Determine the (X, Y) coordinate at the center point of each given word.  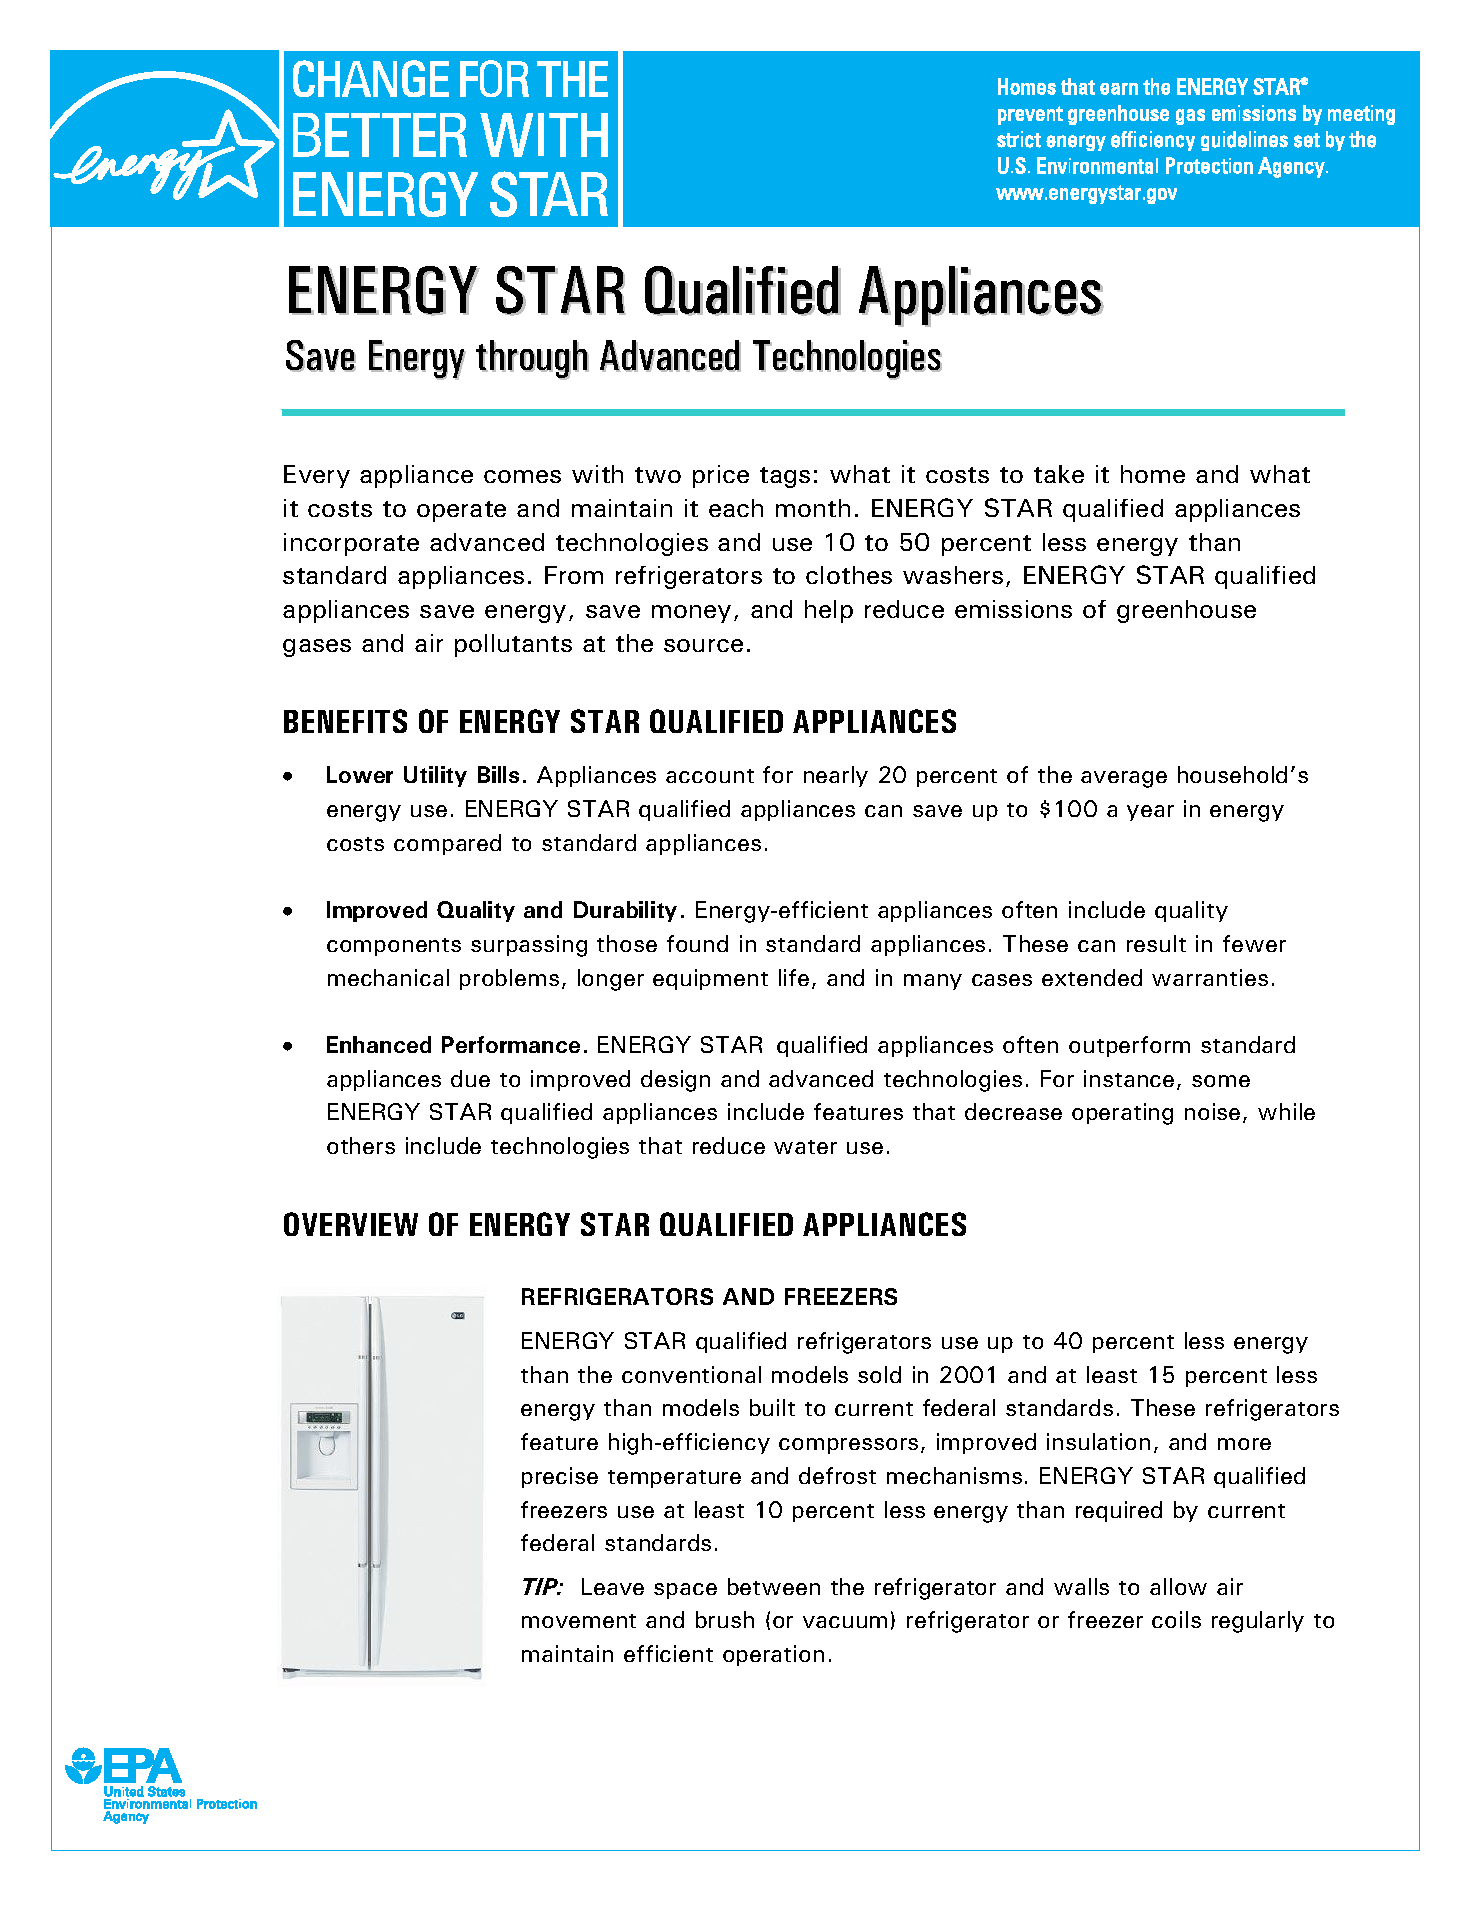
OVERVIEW (351, 1224)
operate (461, 511)
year (1150, 813)
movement (579, 1621)
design (675, 1081)
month (813, 508)
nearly (836, 776)
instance (1129, 1078)
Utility (435, 776)
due (470, 1078)
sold (879, 1374)
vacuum (845, 1622)
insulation (1098, 1441)
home (1153, 474)
